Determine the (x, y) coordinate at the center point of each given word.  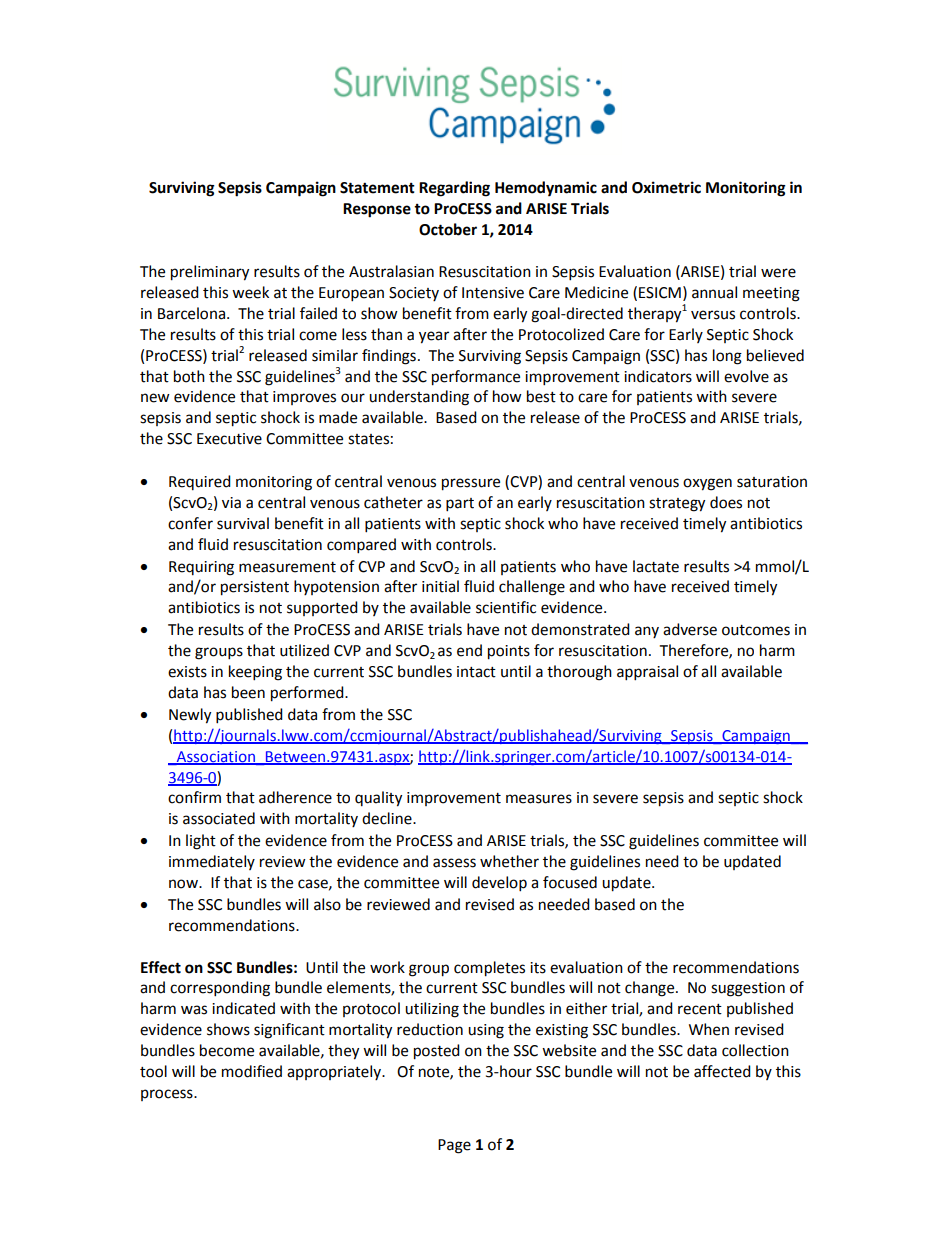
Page (454, 1146)
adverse (690, 629)
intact (476, 672)
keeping (255, 673)
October (448, 229)
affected (722, 1071)
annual (714, 292)
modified (252, 1071)
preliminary (210, 273)
